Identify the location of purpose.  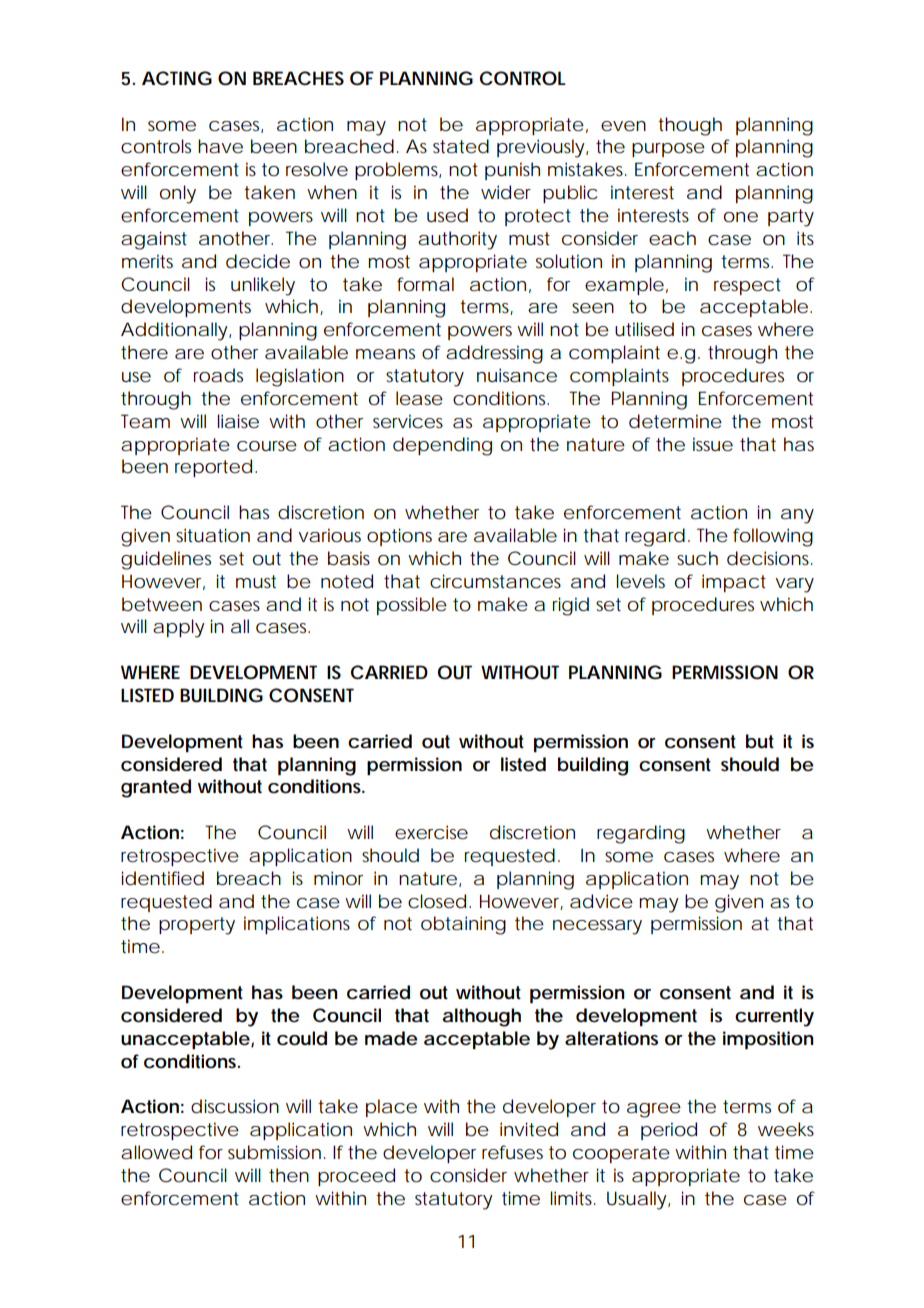
(668, 150).
